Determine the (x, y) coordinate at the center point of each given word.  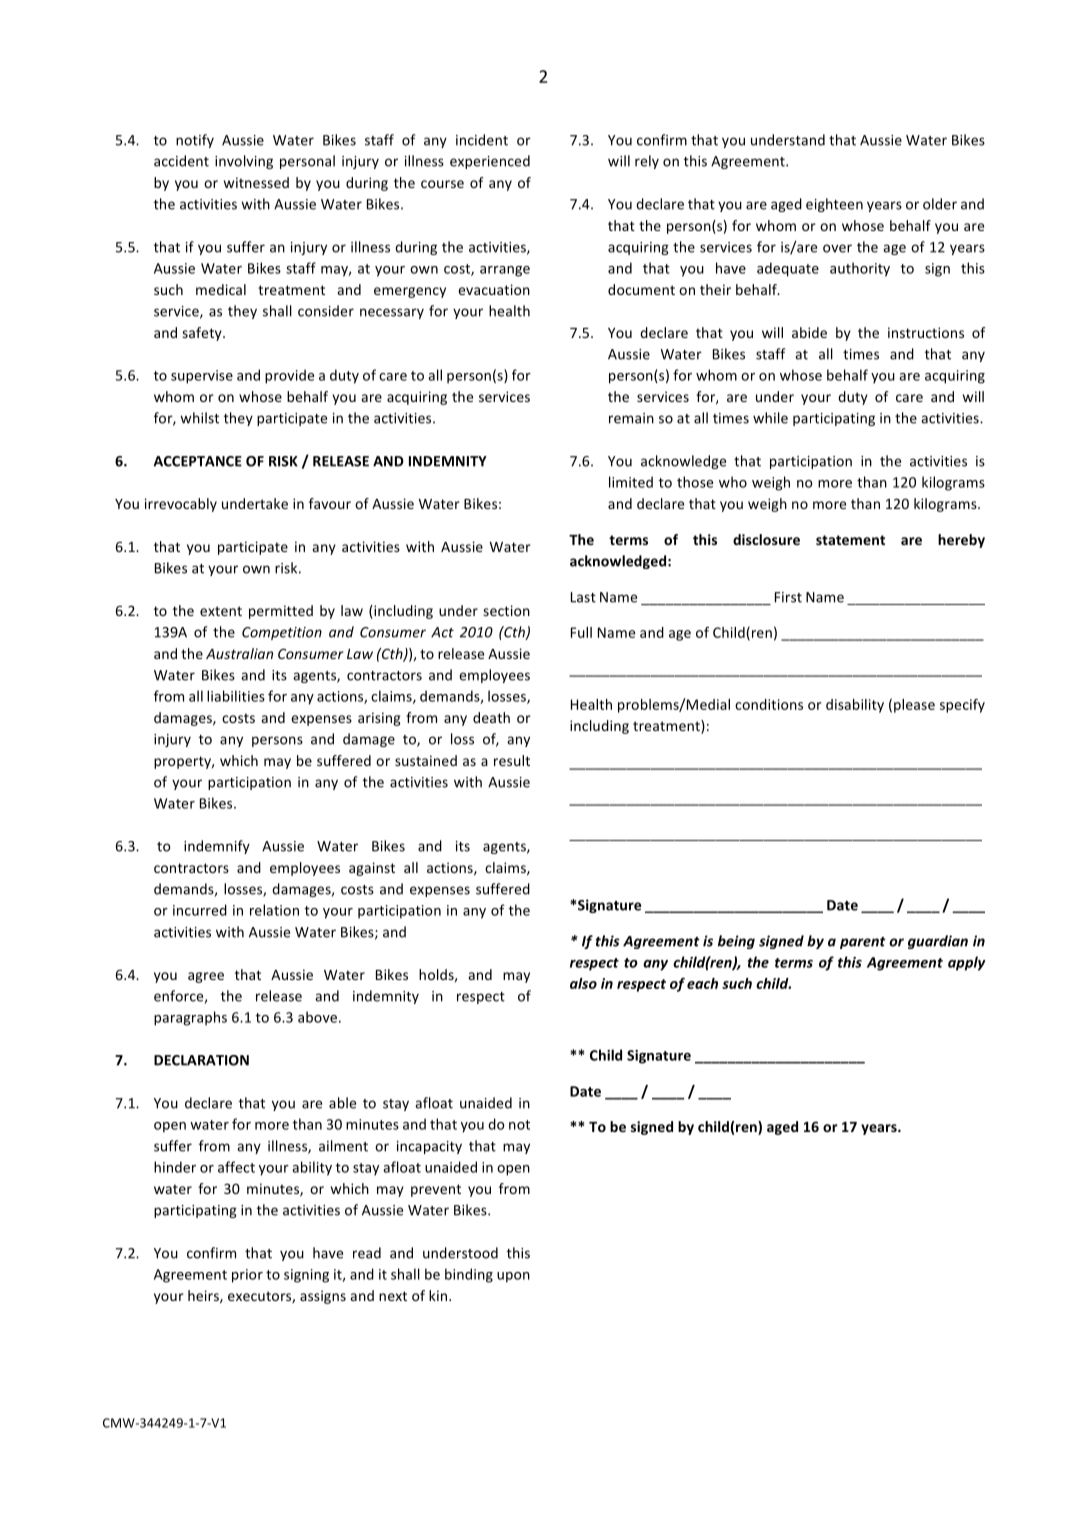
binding (469, 1275)
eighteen (834, 205)
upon (513, 1277)
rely (647, 162)
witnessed (256, 182)
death (491, 717)
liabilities (236, 696)
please (914, 706)
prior (247, 1276)
